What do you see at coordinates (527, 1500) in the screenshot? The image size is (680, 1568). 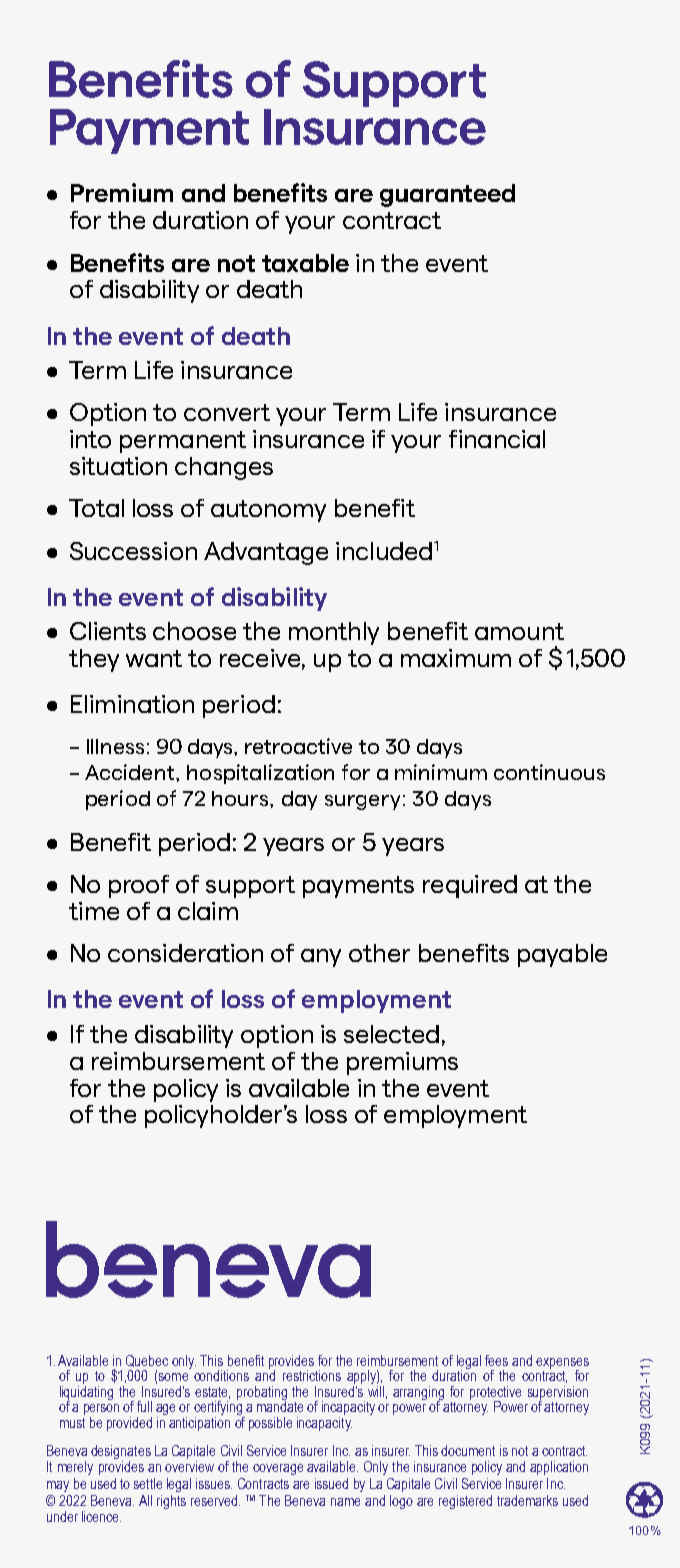 I see `trademarks` at bounding box center [527, 1500].
